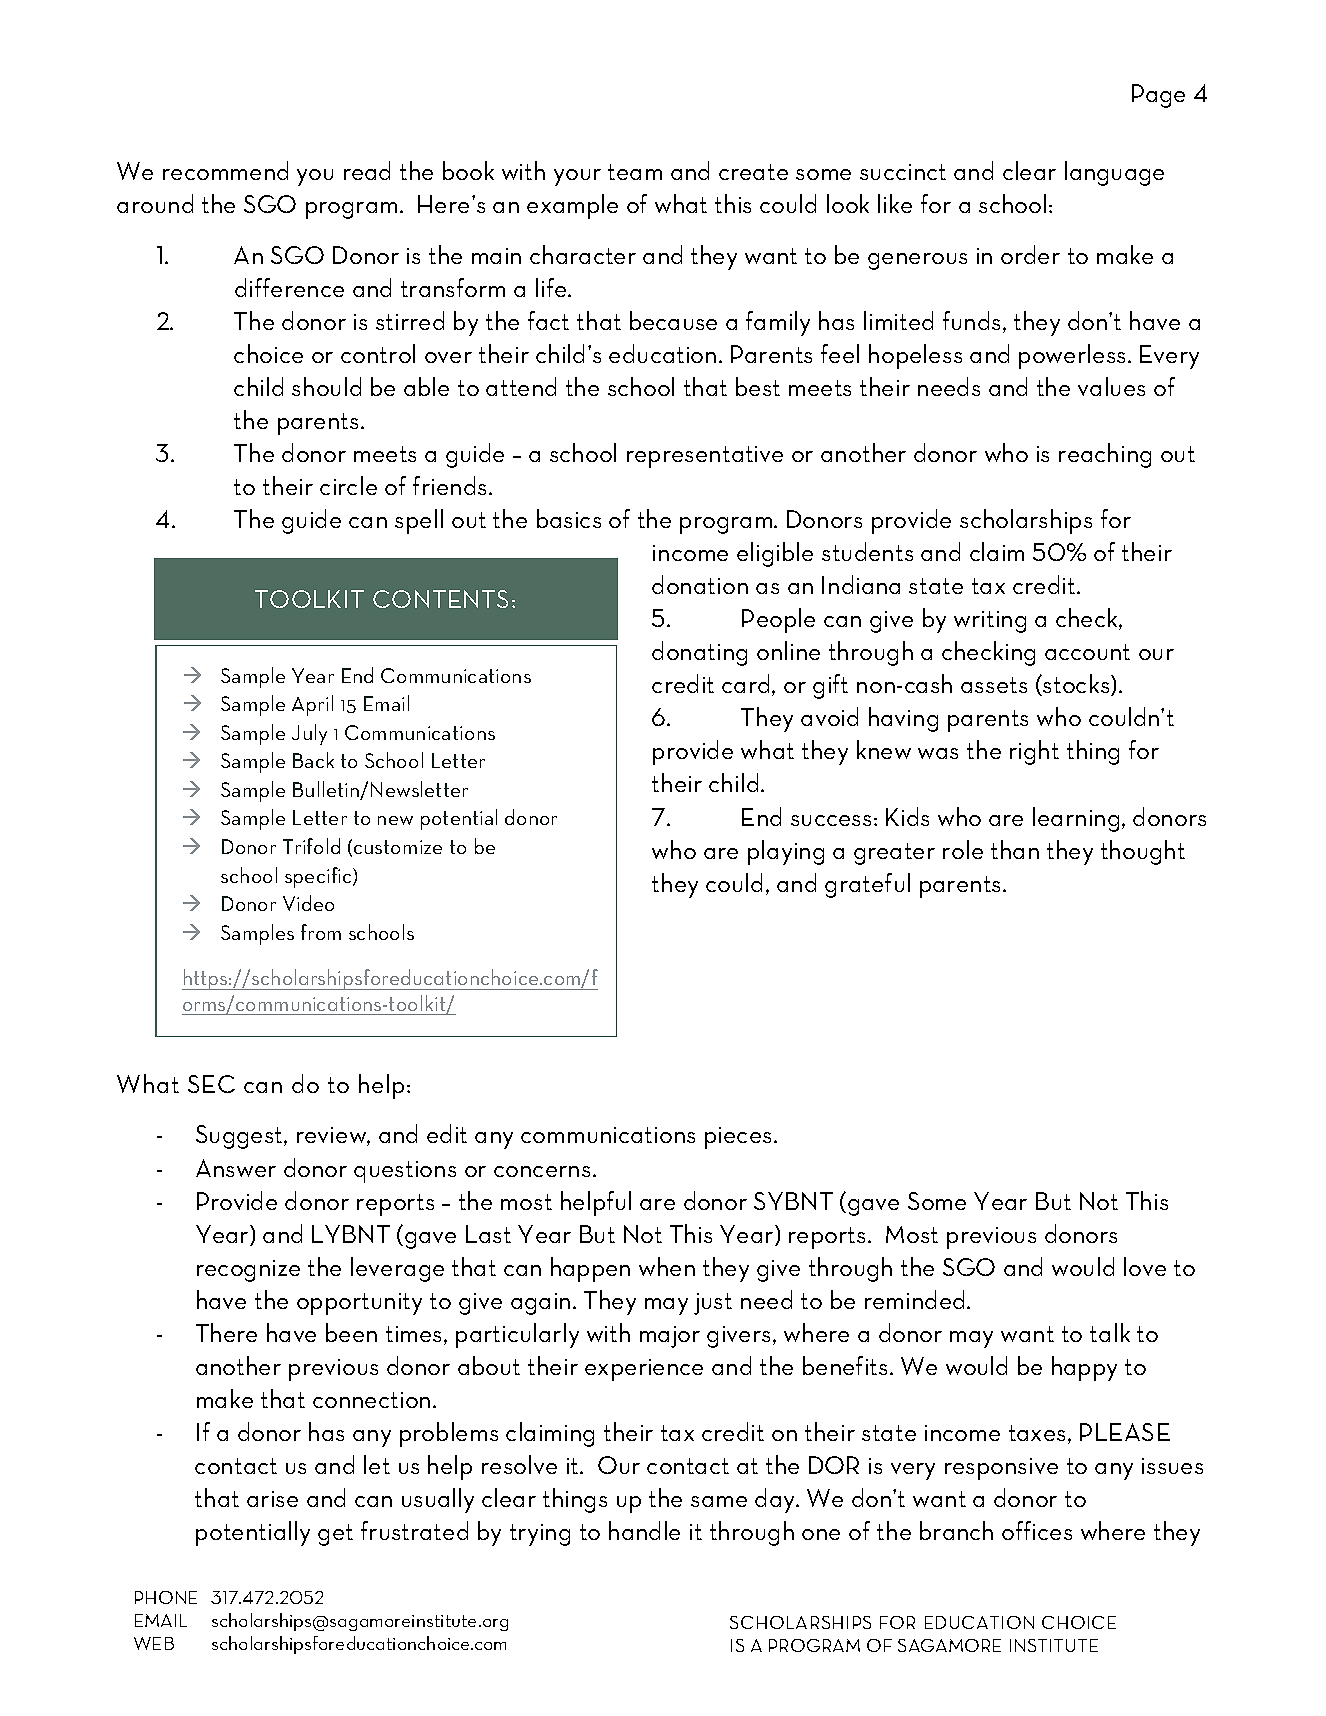  I want to click on handle, so click(644, 1530).
